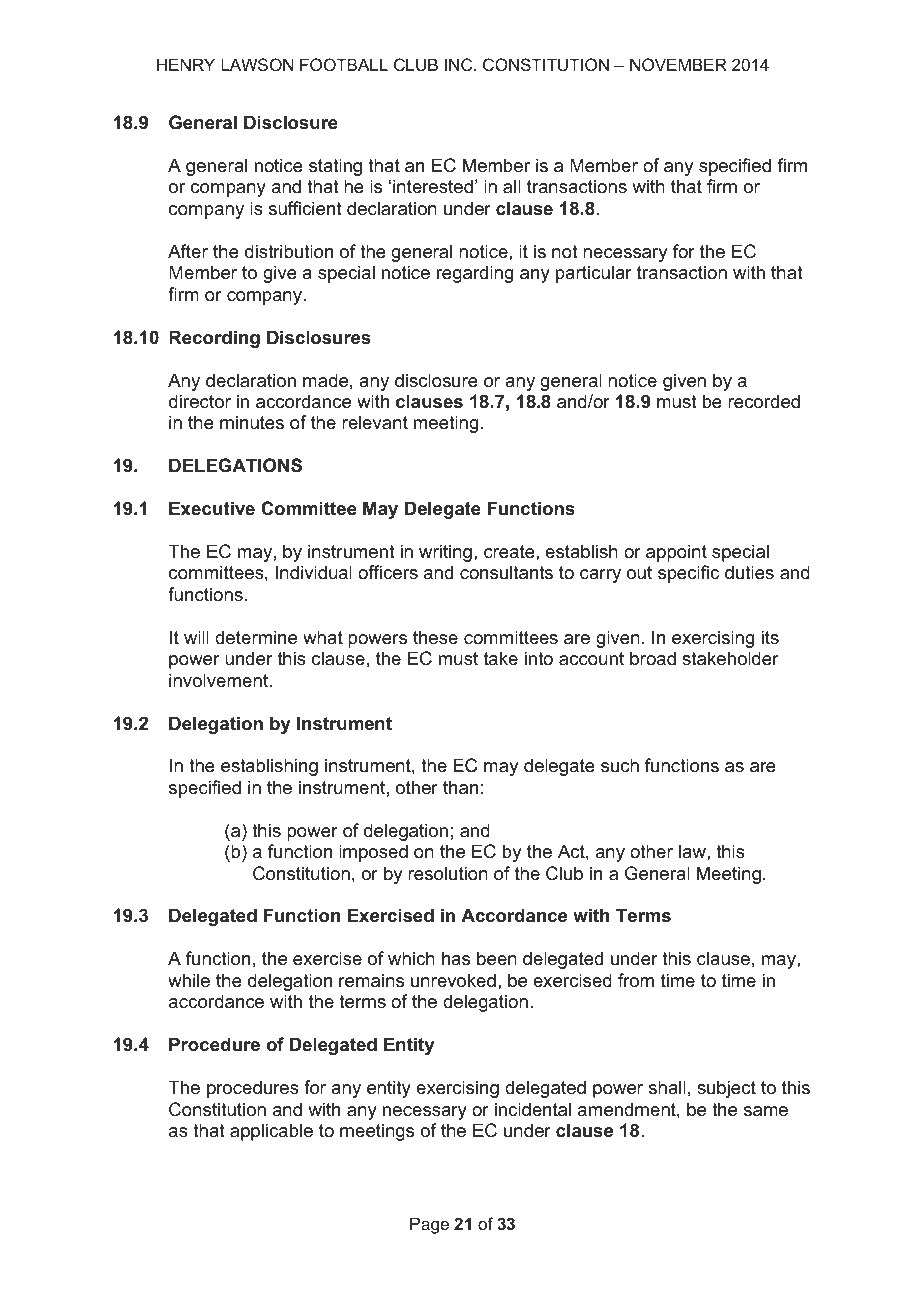 The height and width of the image is (1308, 924). Describe the element at coordinates (257, 64) in the image. I see `LAWSON` at that location.
